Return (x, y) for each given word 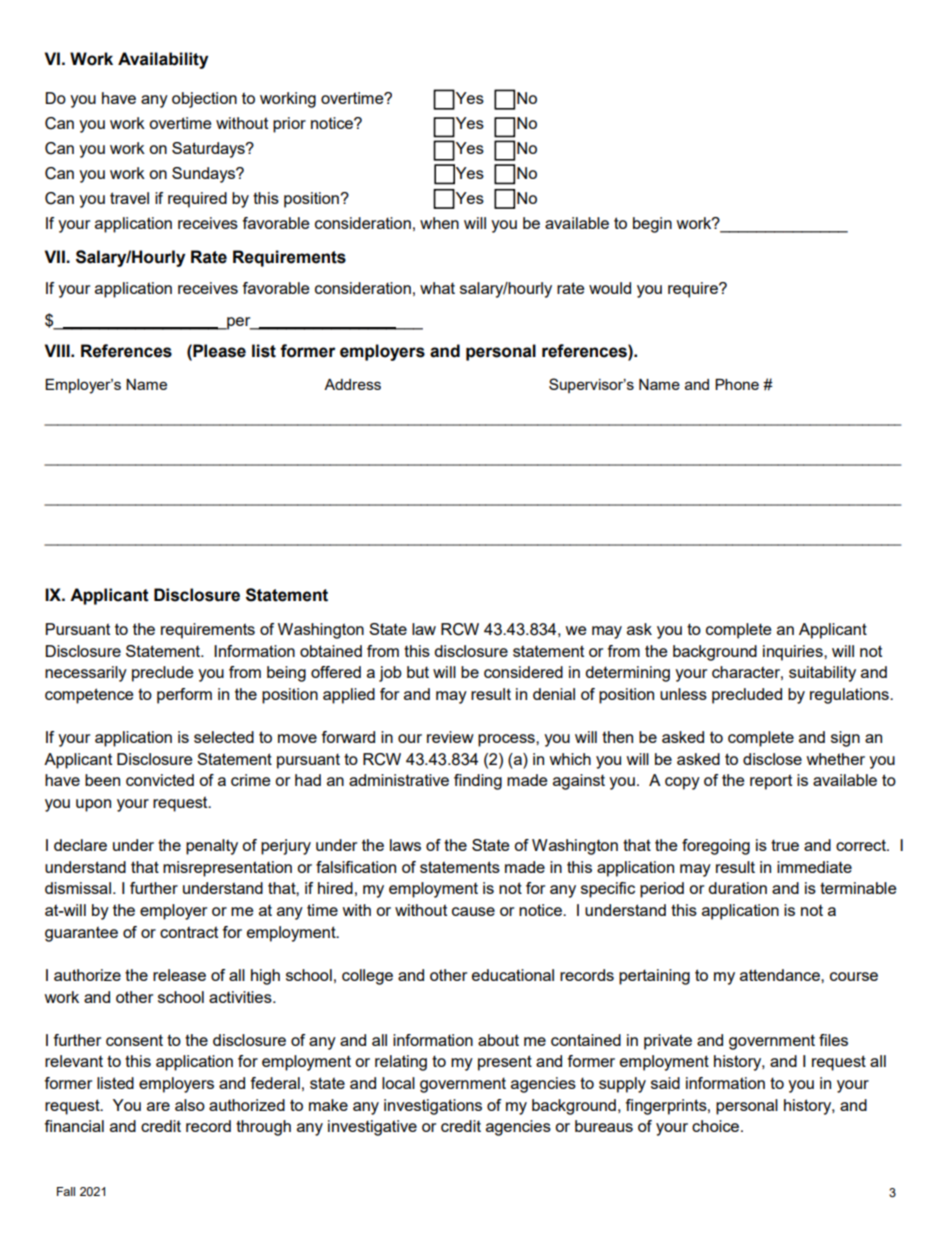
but (418, 672)
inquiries (794, 653)
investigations (433, 1107)
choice (717, 1126)
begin (652, 225)
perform (184, 696)
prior (289, 125)
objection (204, 100)
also (190, 1105)
